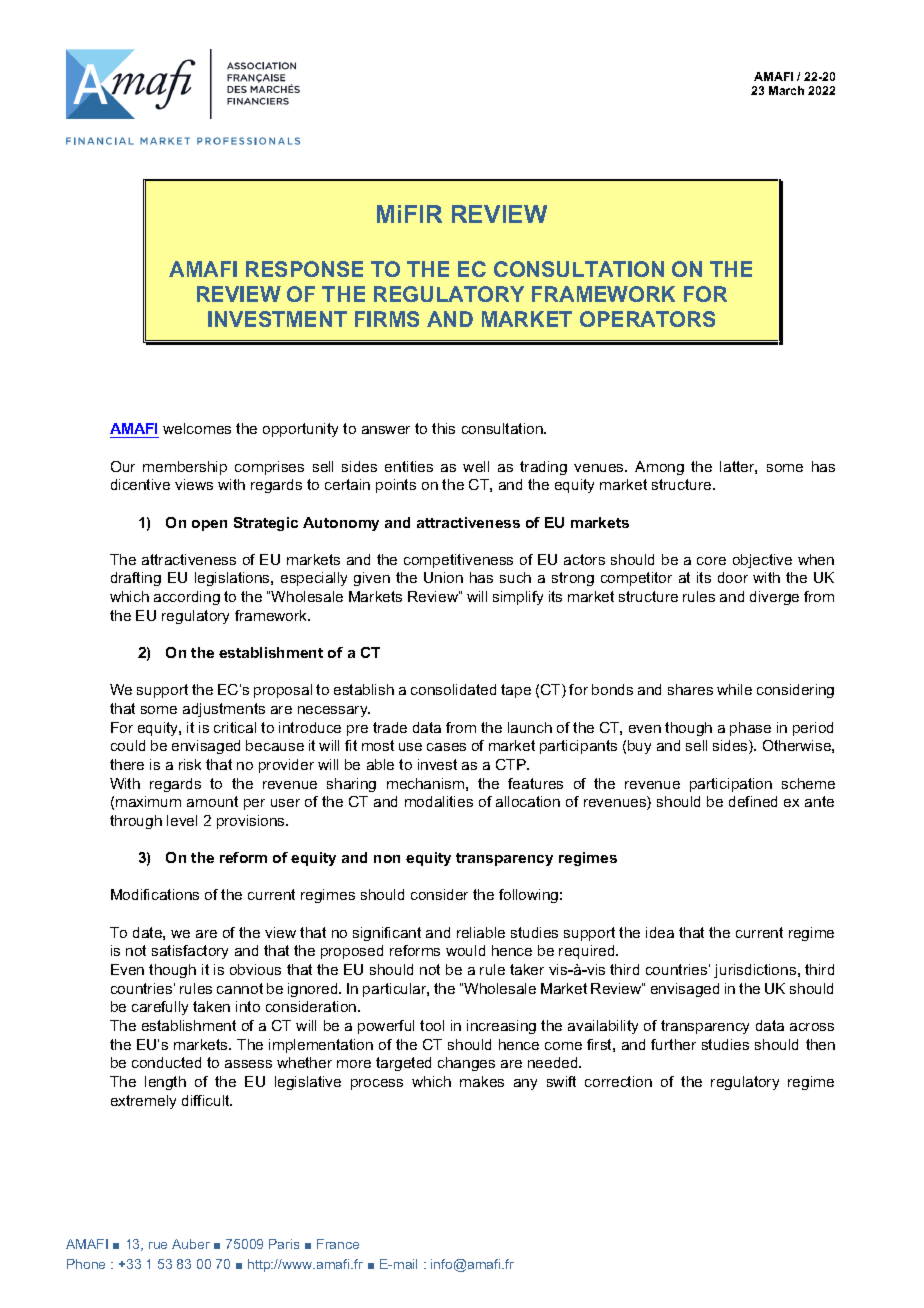 The height and width of the document is (1308, 924). What do you see at coordinates (158, 1245) in the document?
I see `rue` at bounding box center [158, 1245].
